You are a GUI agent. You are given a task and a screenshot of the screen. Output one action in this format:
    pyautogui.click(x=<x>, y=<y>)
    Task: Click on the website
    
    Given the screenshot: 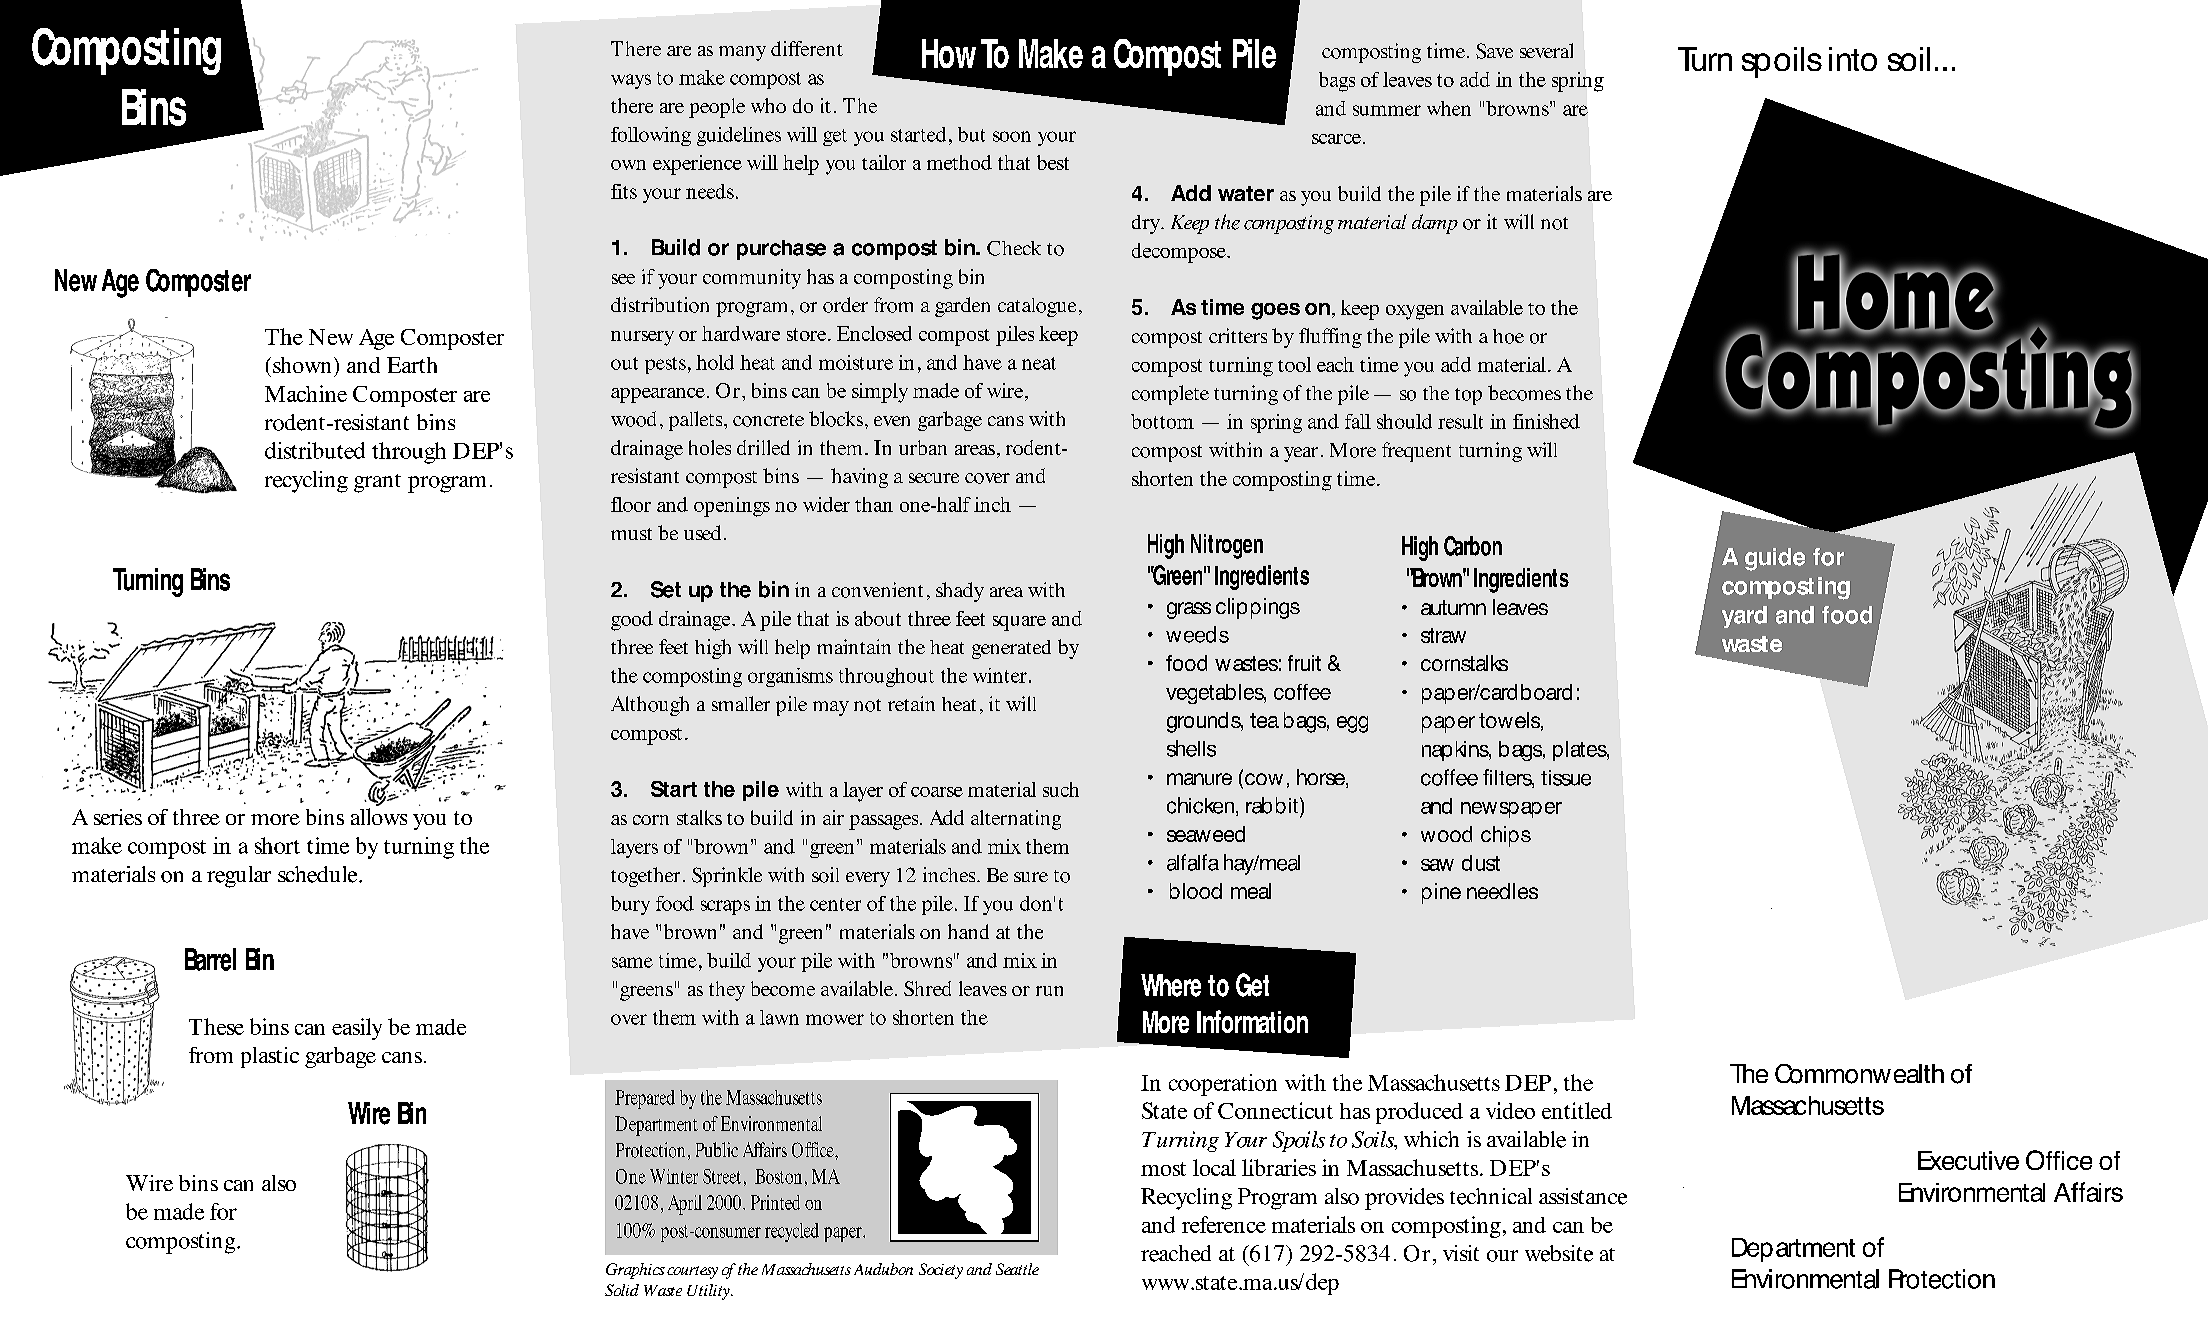 What is the action you would take?
    pyautogui.click(x=1559, y=1253)
